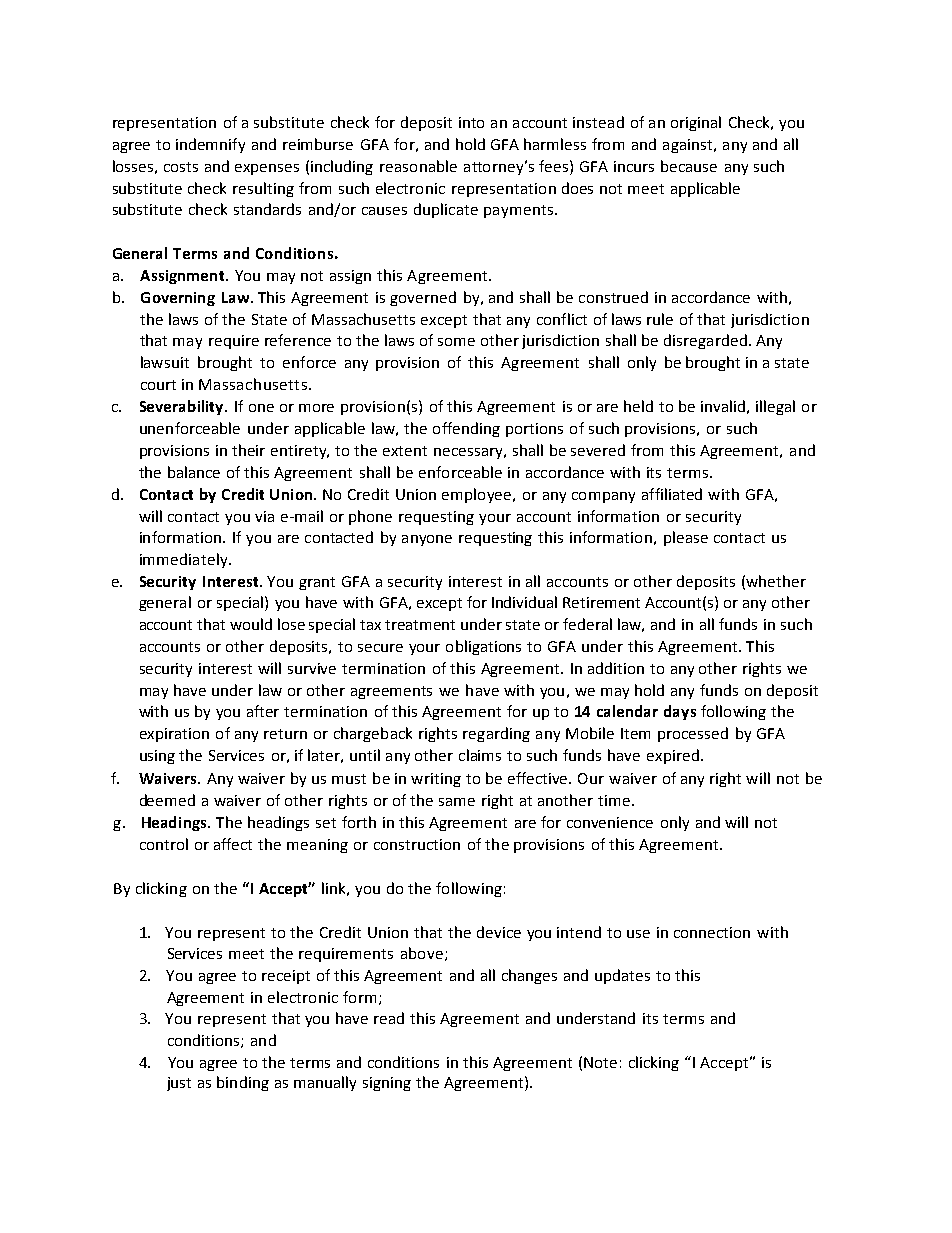 Image resolution: width=952 pixels, height=1233 pixels. What do you see at coordinates (686, 538) in the document?
I see `please` at bounding box center [686, 538].
